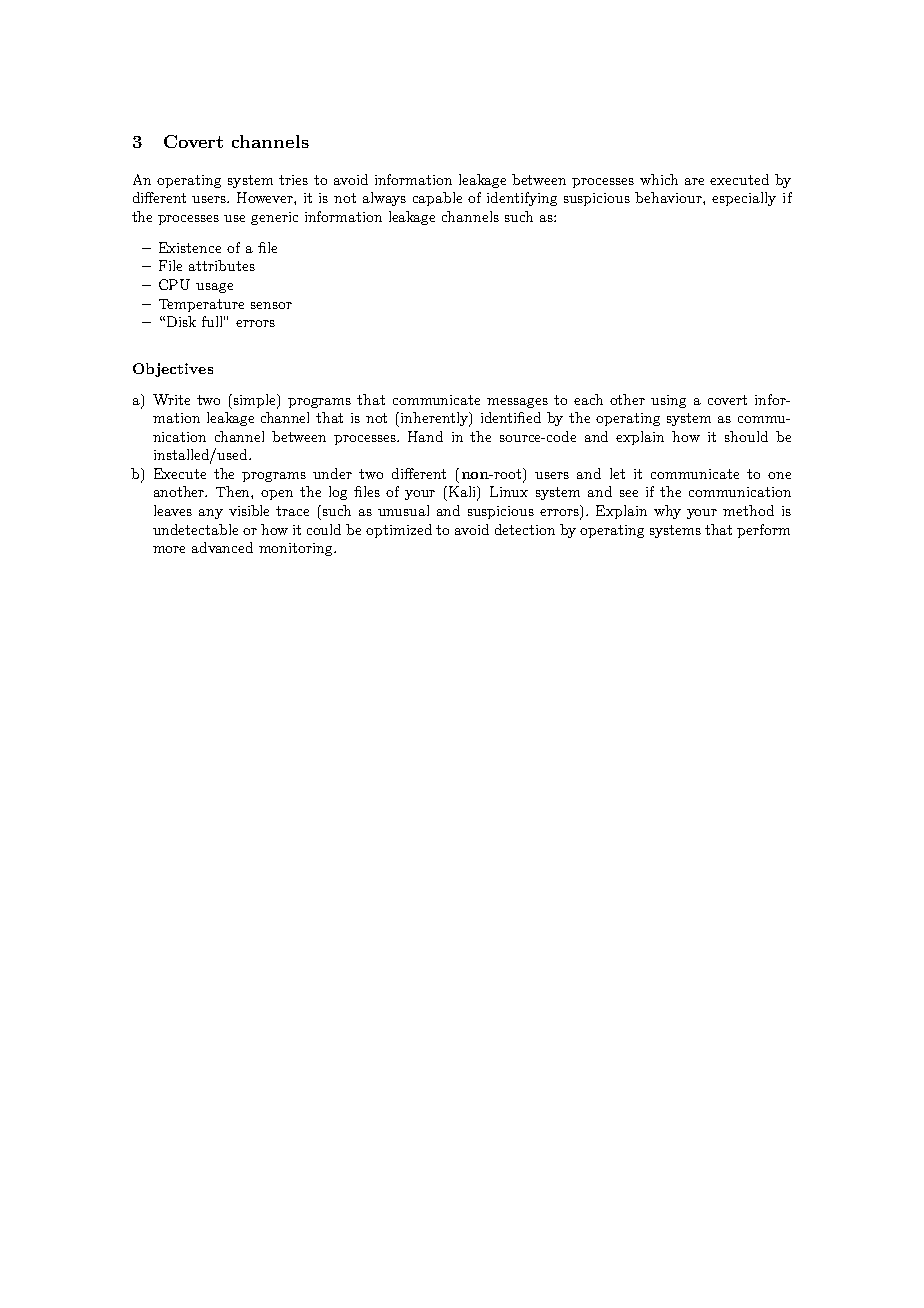 The height and width of the screenshot is (1308, 924). Describe the element at coordinates (517, 403) in the screenshot. I see `messages` at that location.
